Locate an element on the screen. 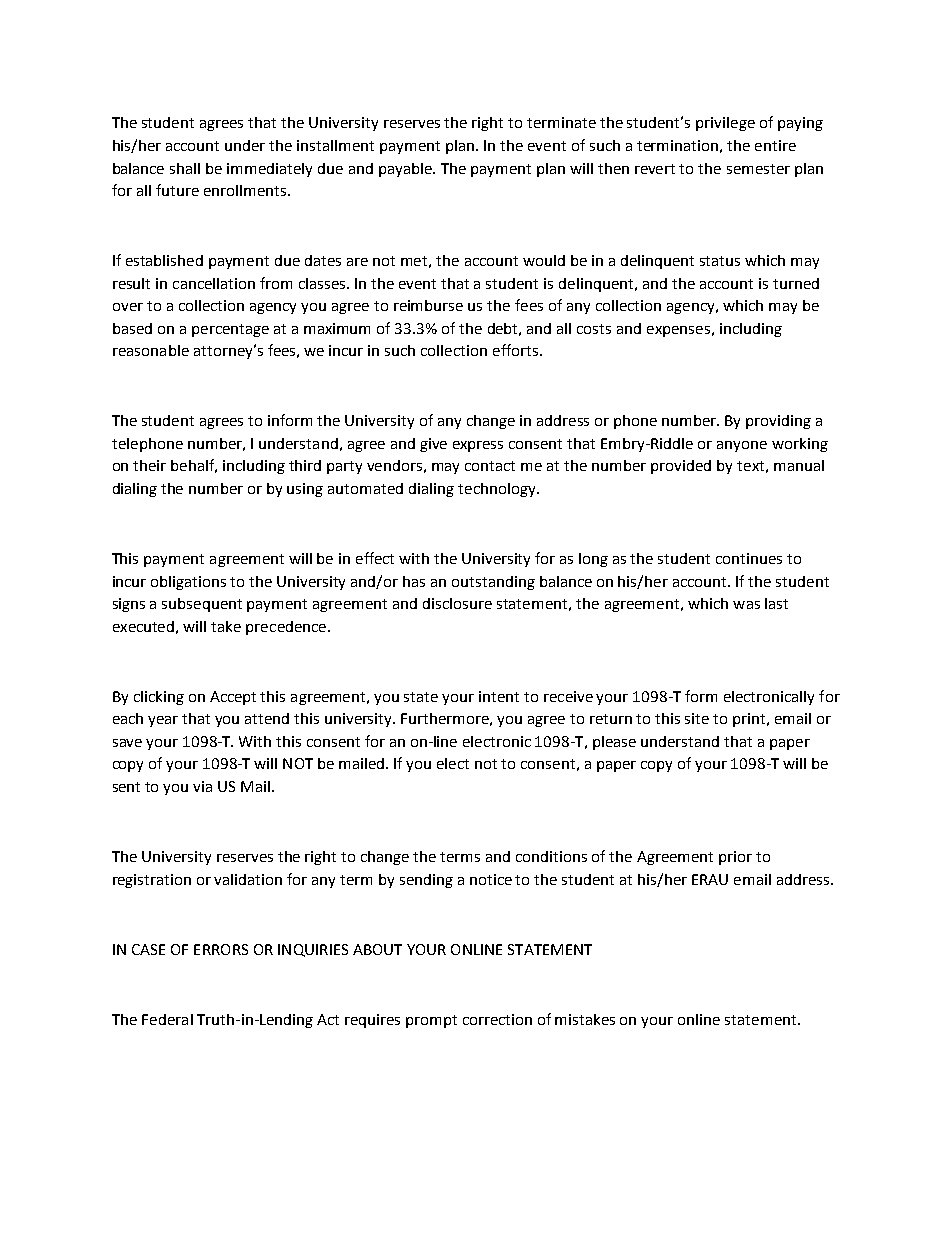 This screenshot has width=952, height=1233. shall is located at coordinates (185, 168).
